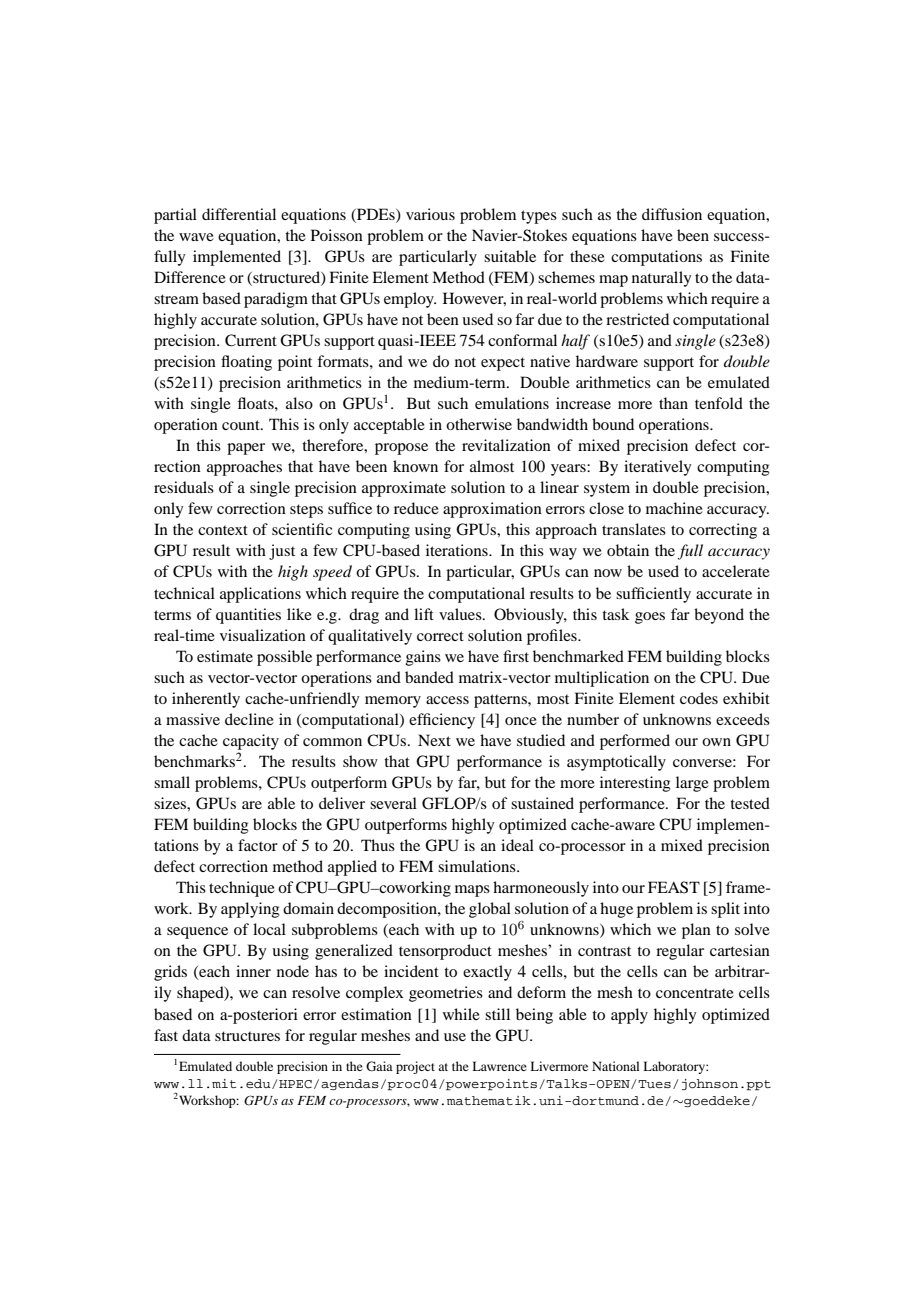  I want to click on large, so click(692, 784).
